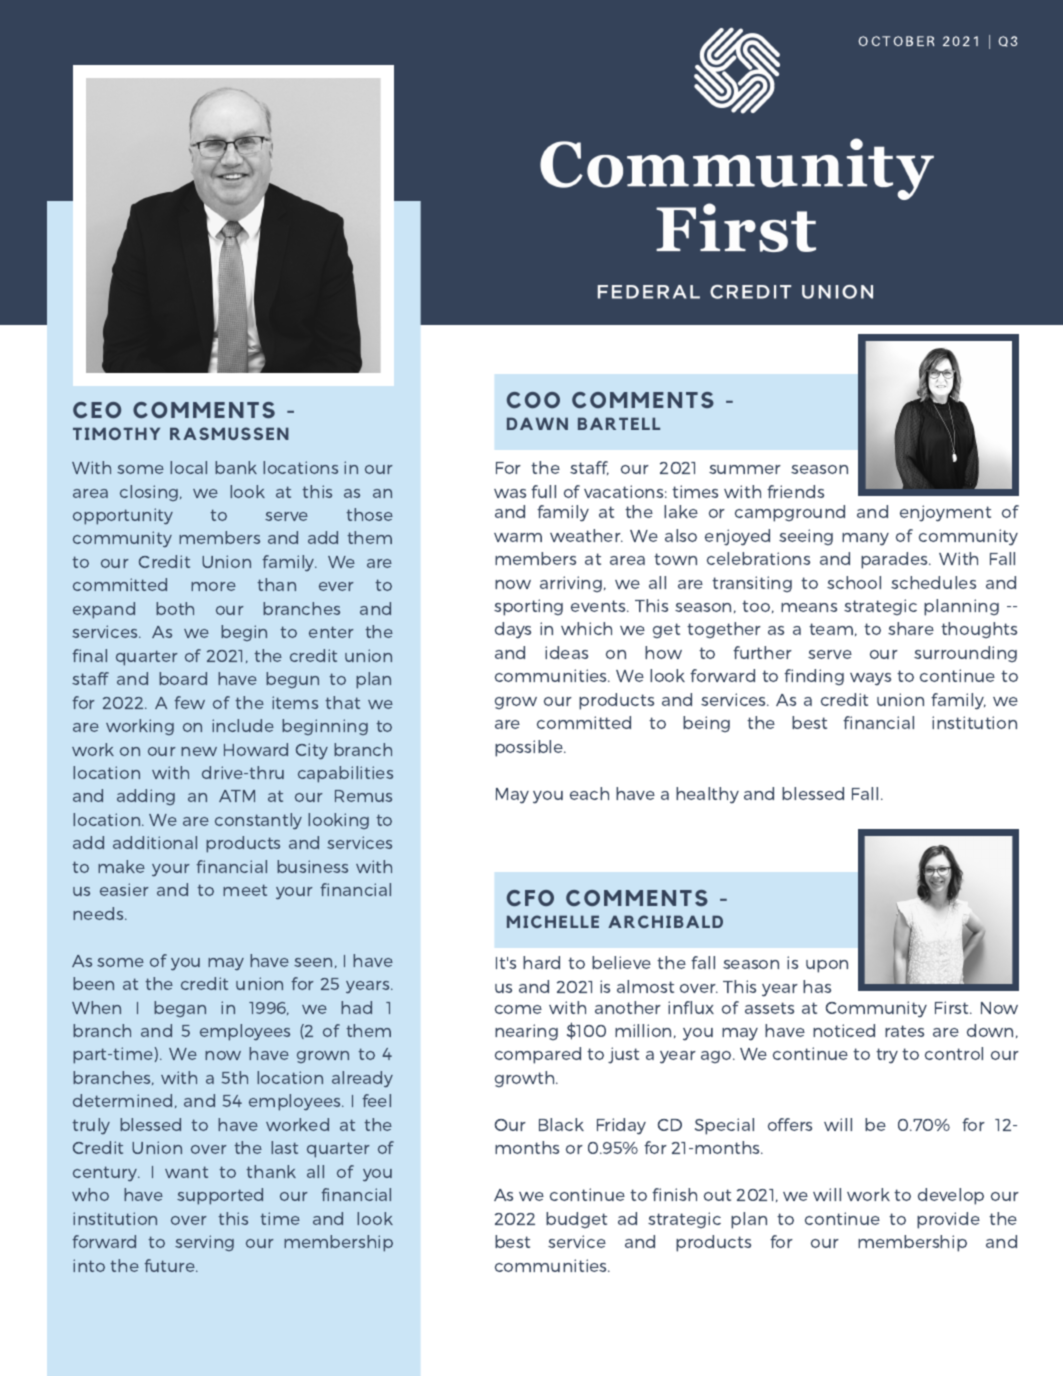  I want to click on budget, so click(576, 1220).
